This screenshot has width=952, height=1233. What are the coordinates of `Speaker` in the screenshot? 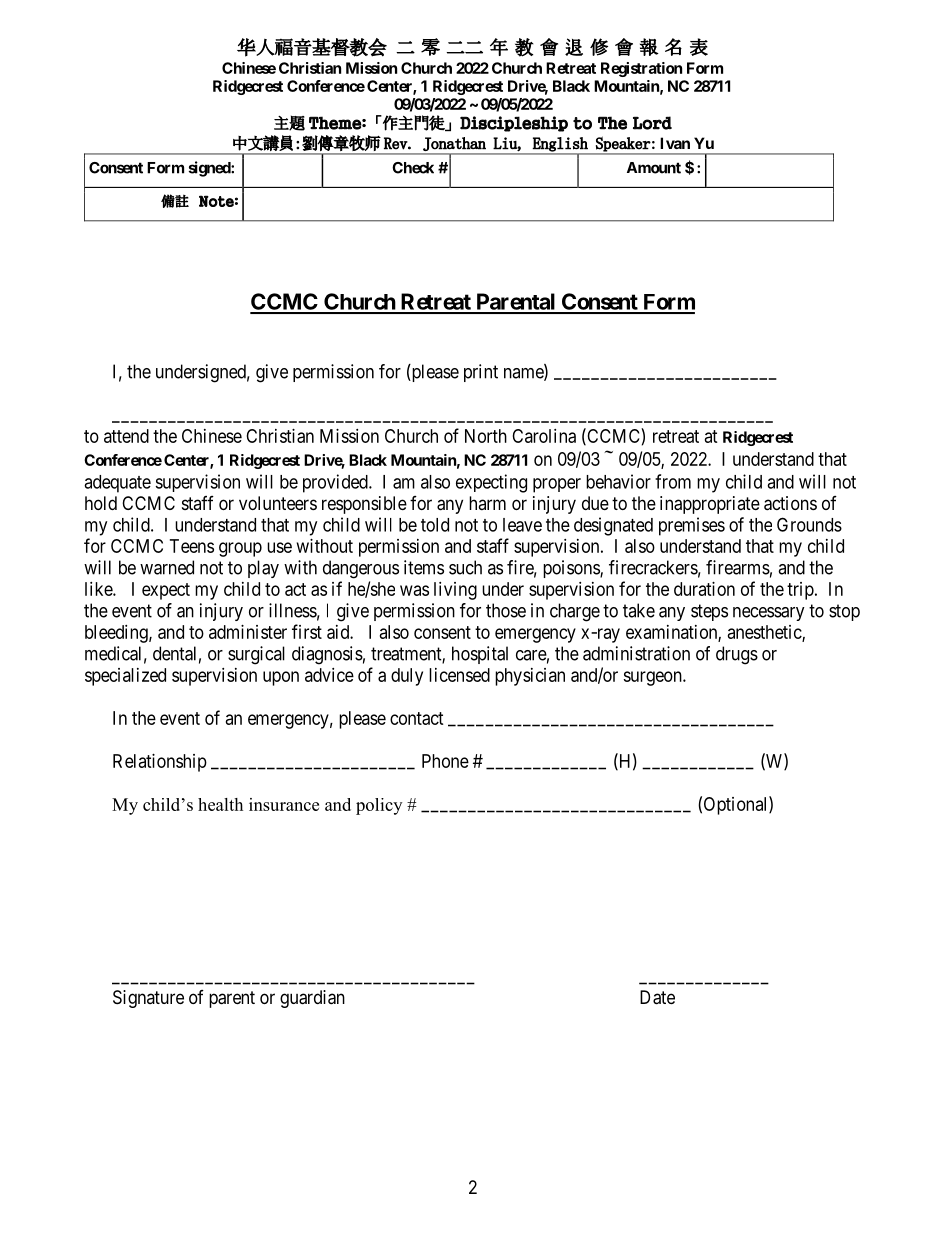 It's located at (623, 144).
